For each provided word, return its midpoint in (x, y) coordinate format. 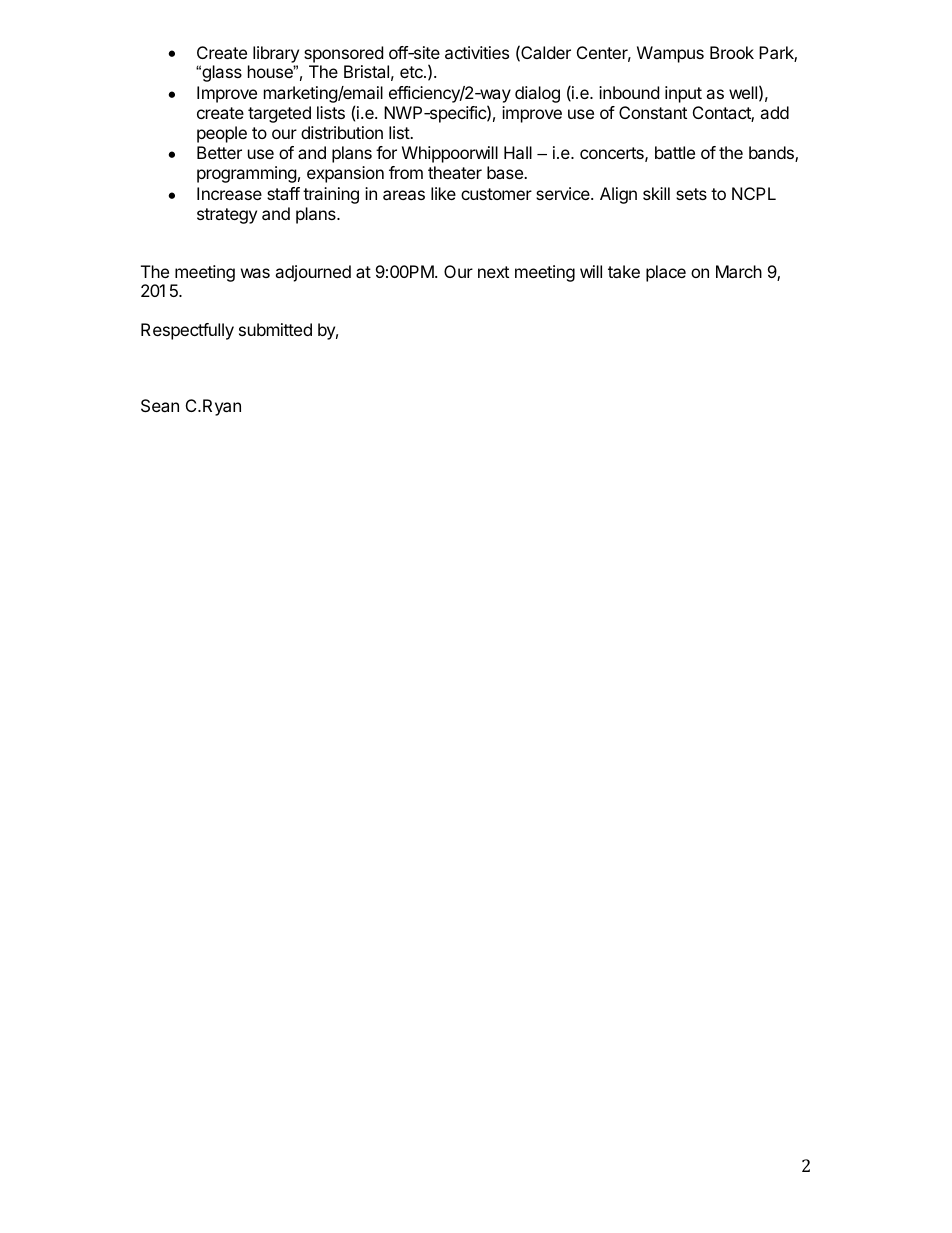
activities (477, 52)
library (276, 54)
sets (691, 194)
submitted (275, 329)
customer (496, 194)
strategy (227, 216)
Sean (160, 405)
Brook (732, 52)
